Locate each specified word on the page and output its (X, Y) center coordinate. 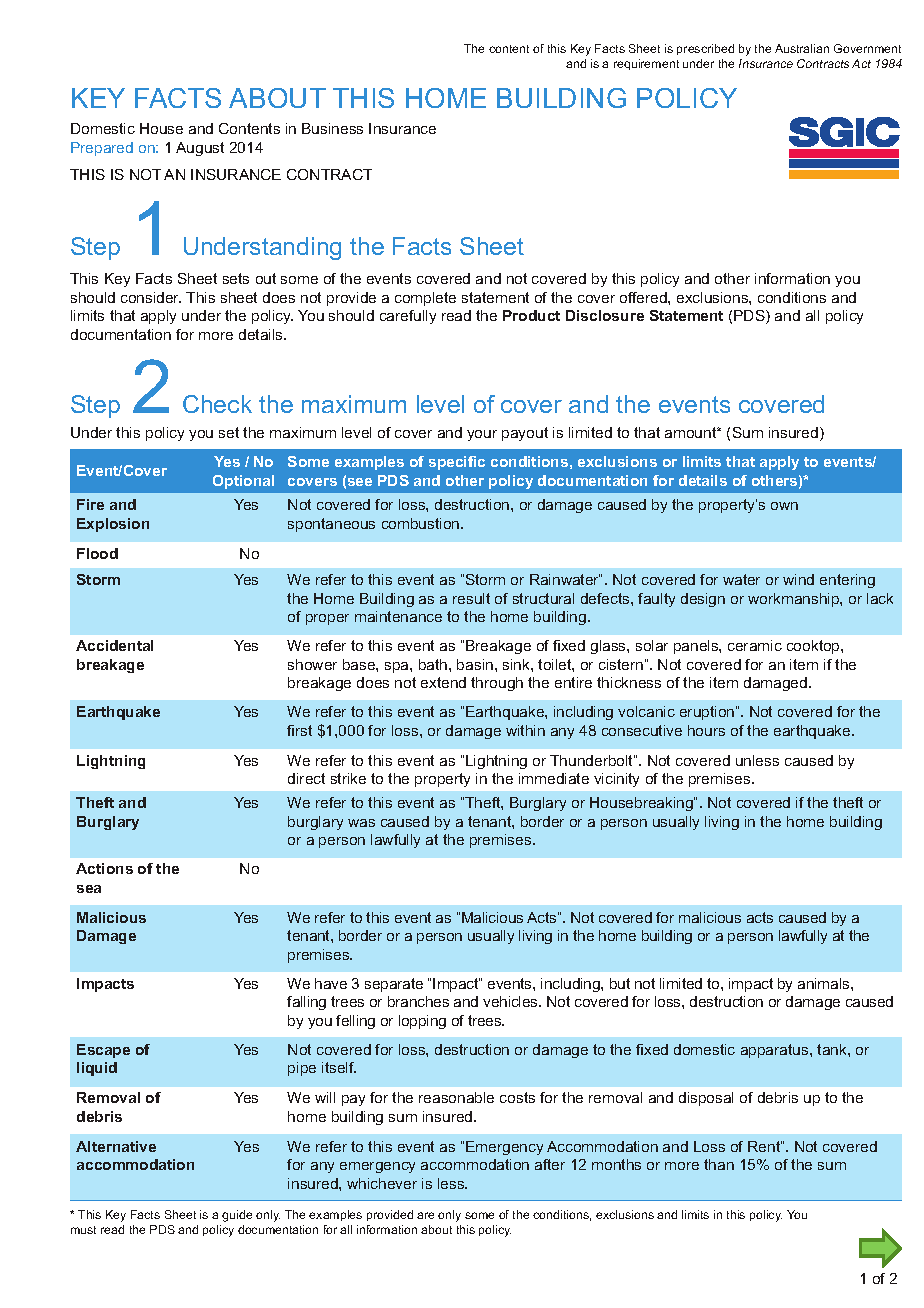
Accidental (114, 645)
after (550, 1164)
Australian (802, 48)
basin (475, 664)
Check (217, 404)
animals (825, 983)
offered (644, 297)
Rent (765, 1146)
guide (237, 1216)
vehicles (511, 1001)
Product (531, 315)
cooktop (814, 647)
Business (332, 128)
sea (89, 889)
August (200, 149)
